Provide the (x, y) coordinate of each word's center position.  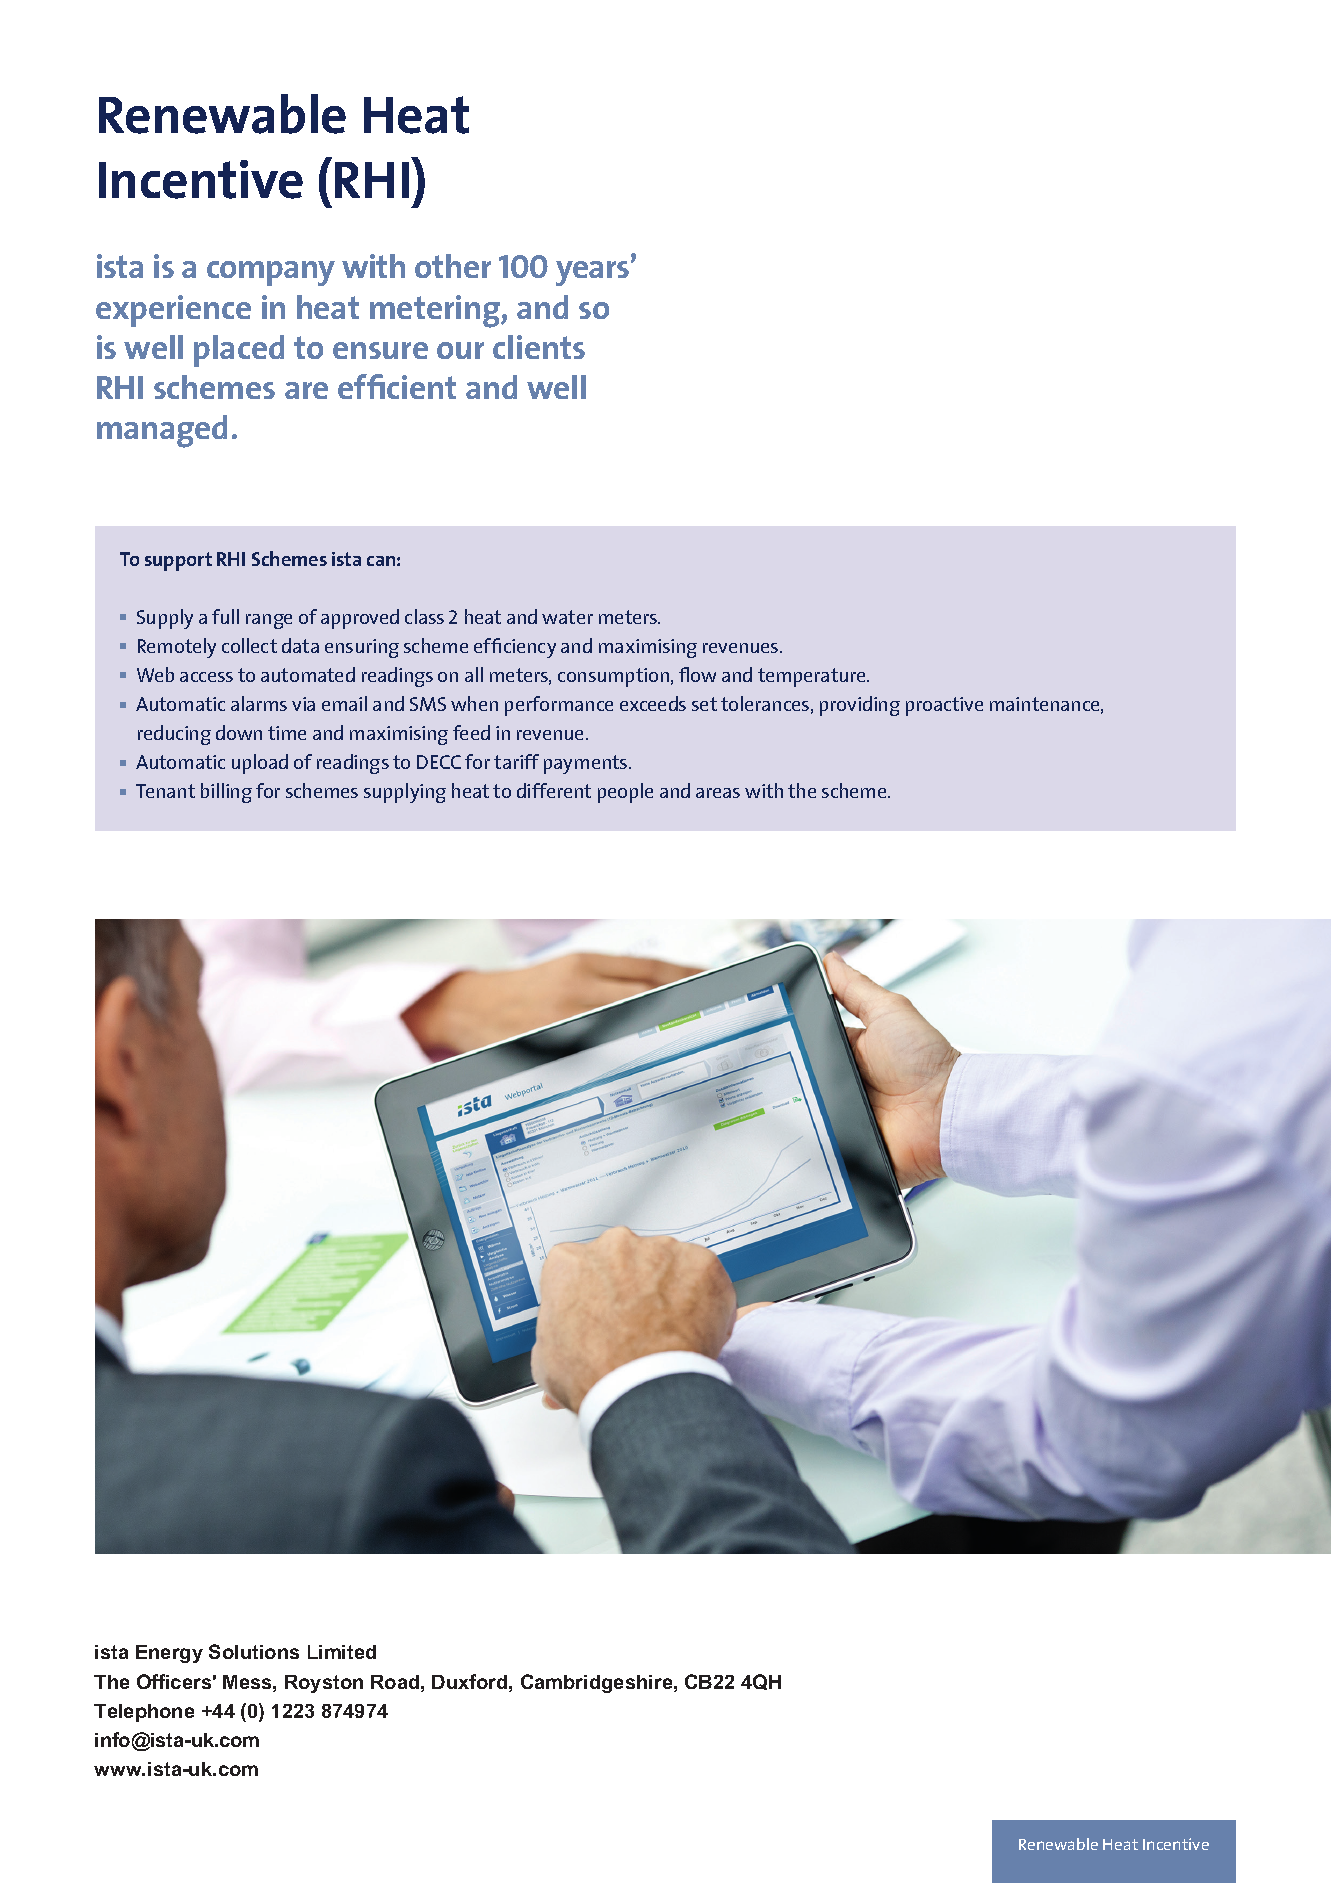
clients (539, 347)
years (594, 273)
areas (718, 793)
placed (239, 351)
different (554, 790)
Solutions (254, 1651)
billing (226, 793)
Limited (342, 1652)
